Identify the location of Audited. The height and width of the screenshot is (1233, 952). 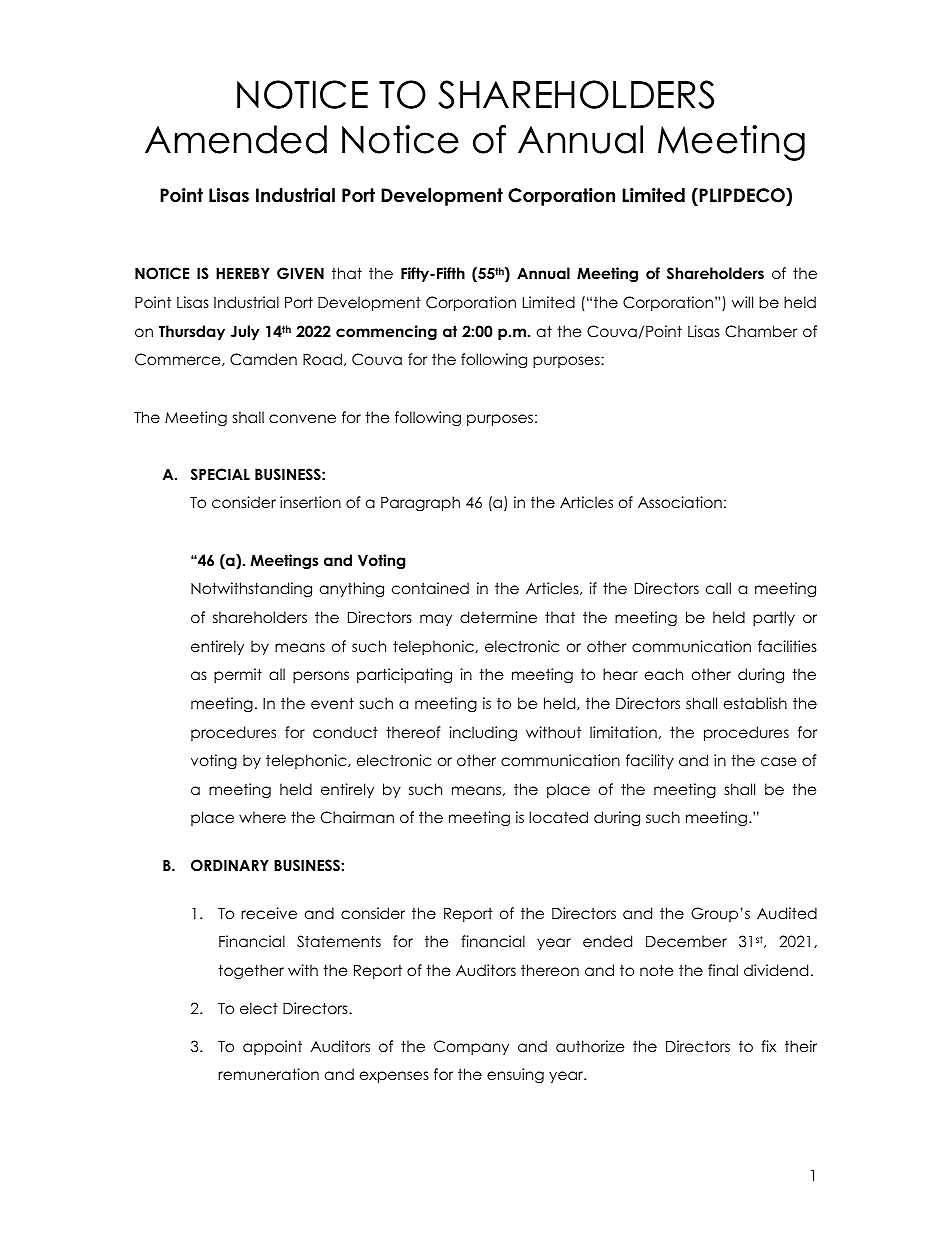
(787, 913).
